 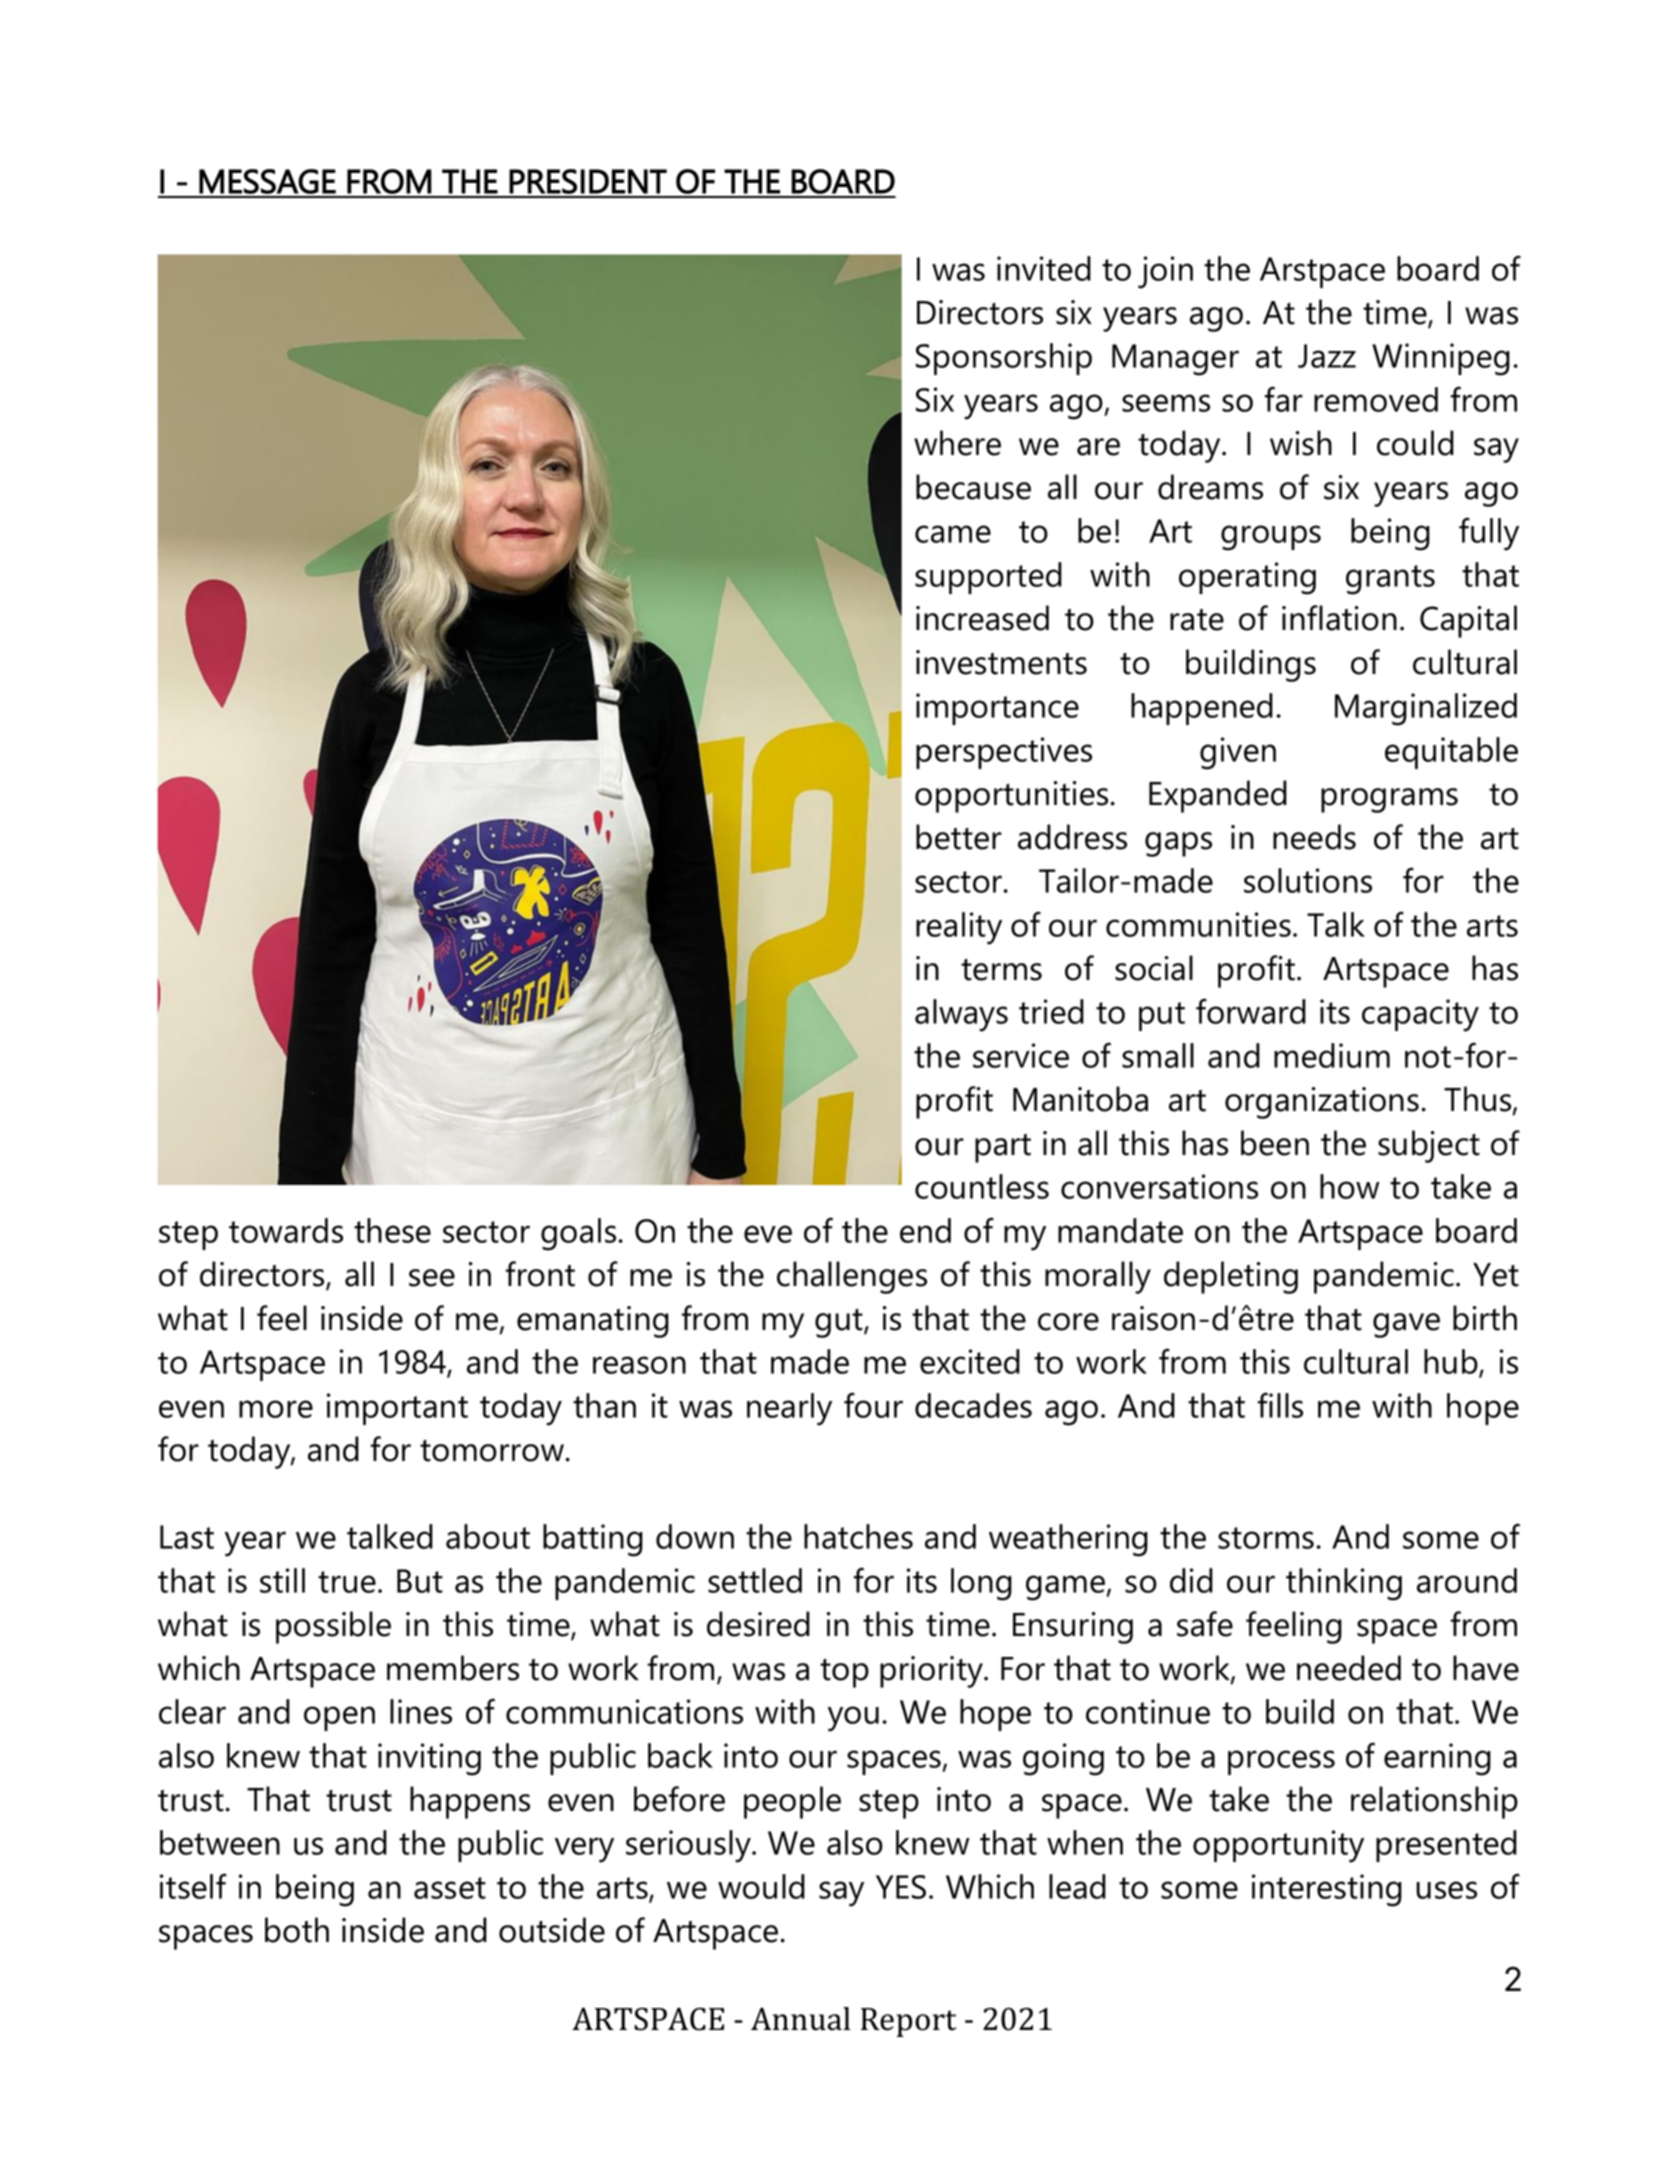 What do you see at coordinates (957, 443) in the page?
I see `where` at bounding box center [957, 443].
